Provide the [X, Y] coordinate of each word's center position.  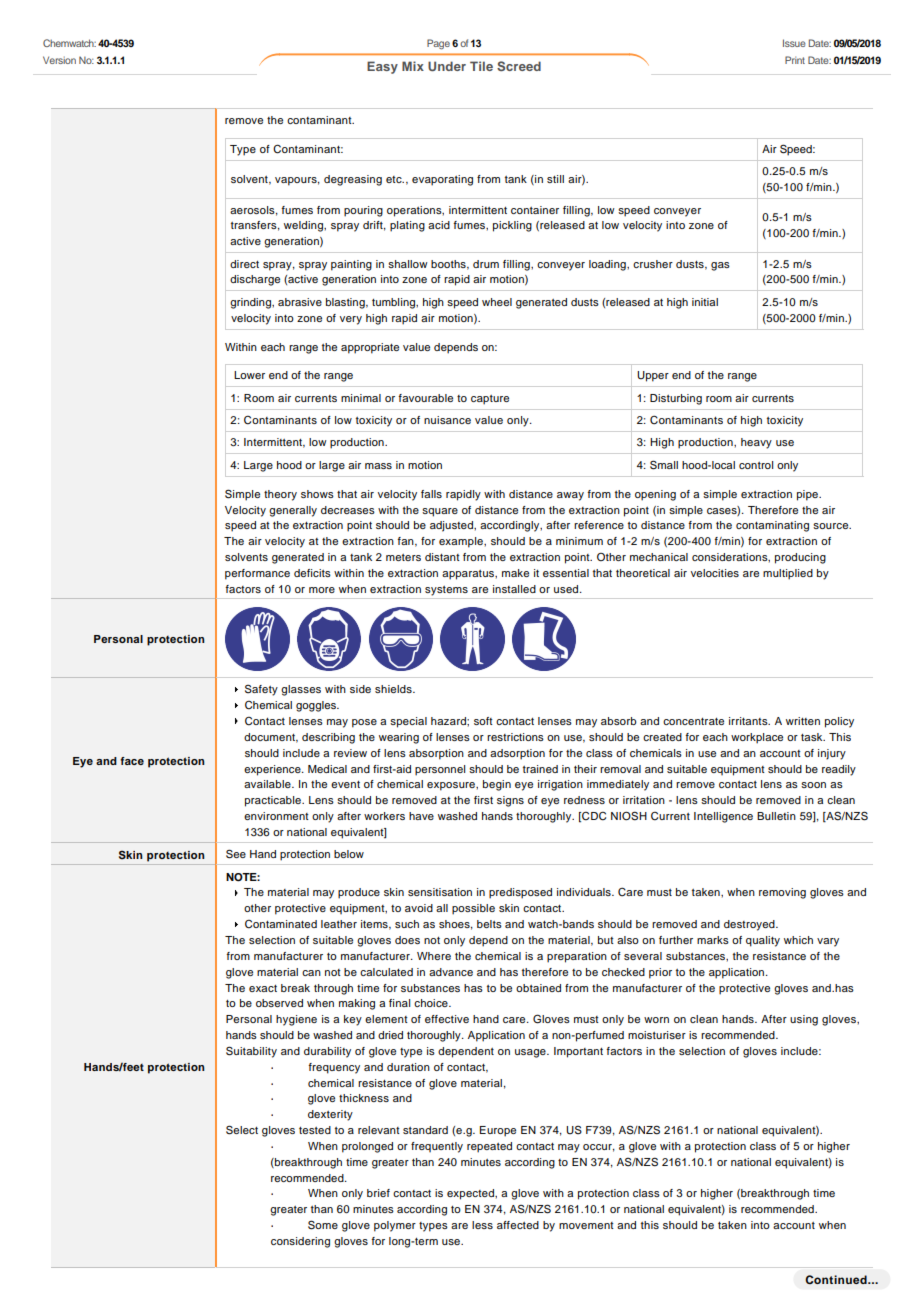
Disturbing [676, 399]
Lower [249, 375]
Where [434, 956]
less [482, 1225]
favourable [425, 398]
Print [795, 60]
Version [59, 60]
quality [763, 941]
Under [447, 66]
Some [323, 1225]
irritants [749, 721]
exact [263, 988]
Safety [261, 690]
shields [394, 689]
